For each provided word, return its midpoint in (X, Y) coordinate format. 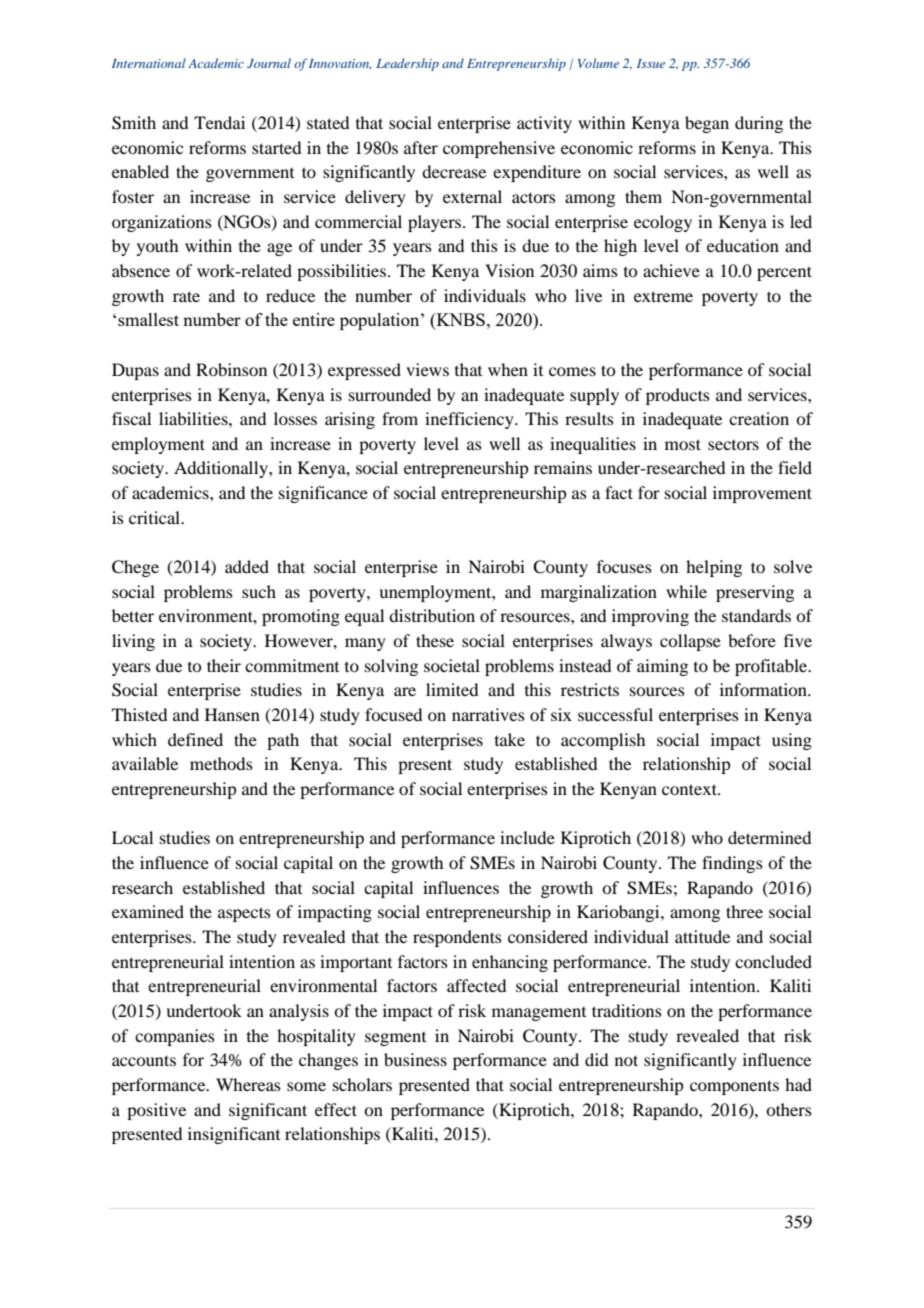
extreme (663, 296)
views (427, 369)
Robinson (231, 369)
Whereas (248, 1084)
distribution (432, 615)
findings (732, 864)
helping (714, 568)
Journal (269, 63)
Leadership (407, 64)
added (247, 566)
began (707, 124)
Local (132, 837)
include (527, 837)
